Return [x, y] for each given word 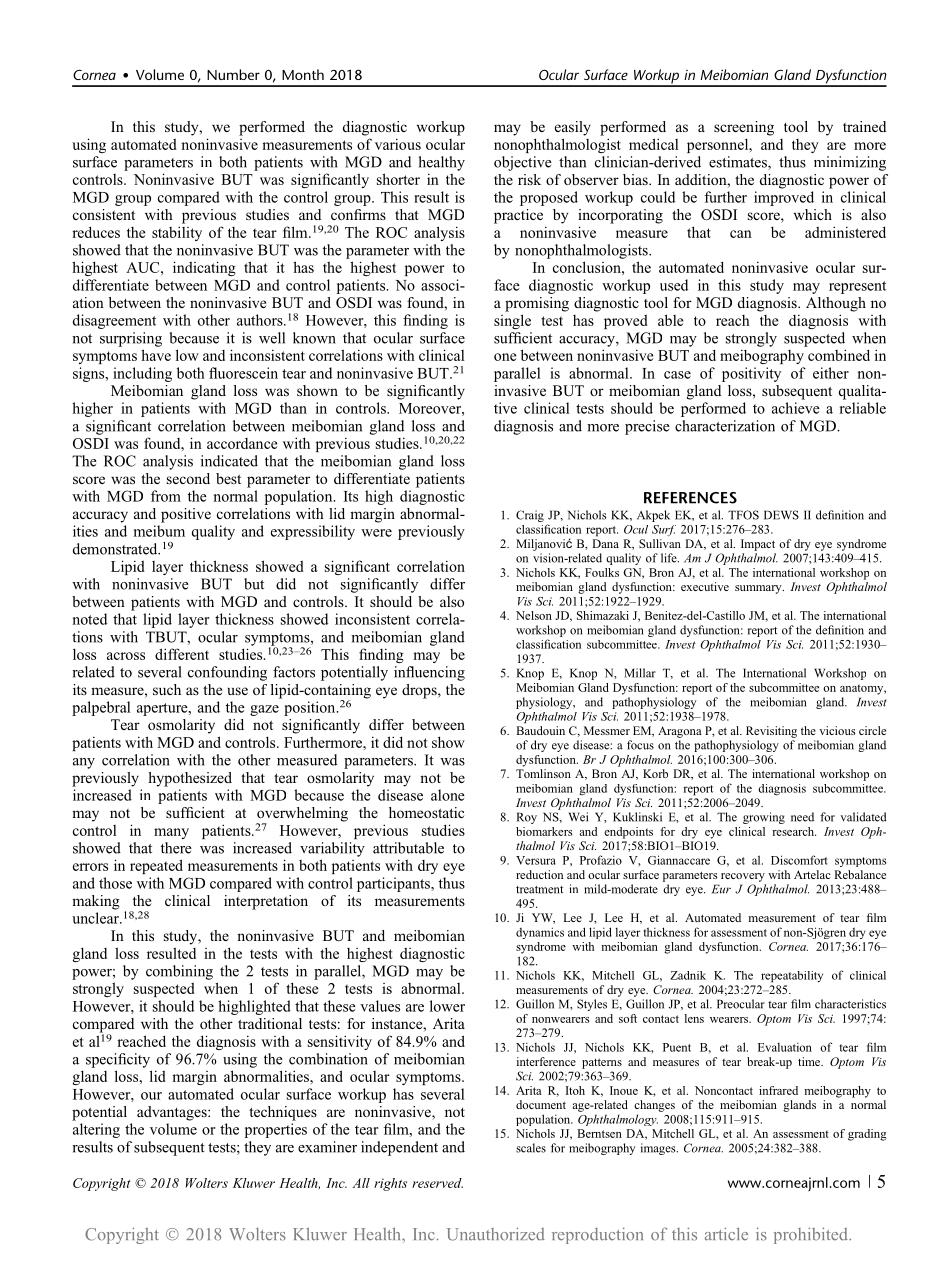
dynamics [540, 933]
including [142, 374]
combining [179, 972]
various [398, 144]
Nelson [534, 615]
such [167, 689]
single [512, 321]
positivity [751, 374]
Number [233, 74]
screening [744, 128]
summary [759, 589]
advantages [173, 1113]
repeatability [792, 977]
